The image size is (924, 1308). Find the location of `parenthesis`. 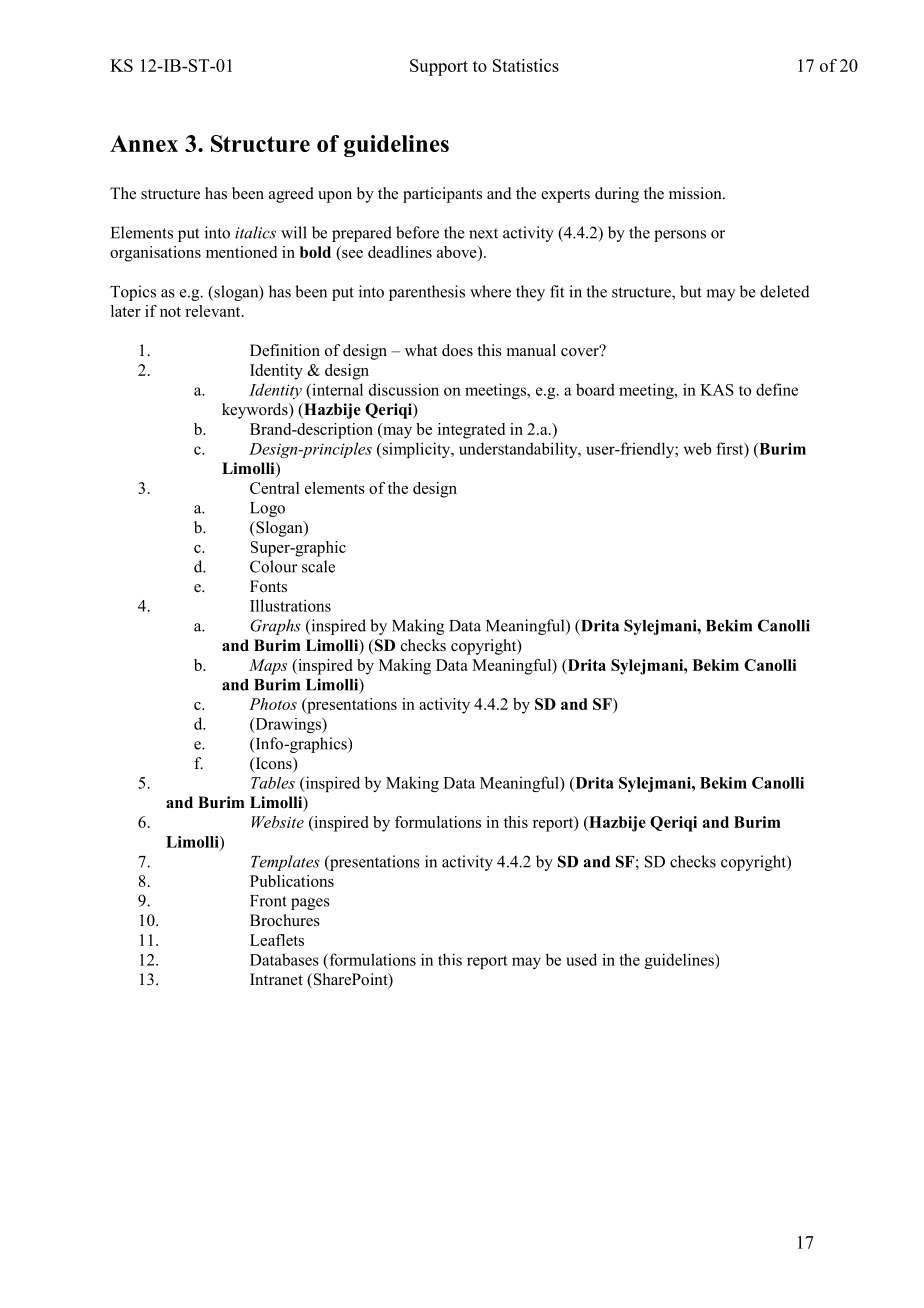

parenthesis is located at coordinates (427, 293).
